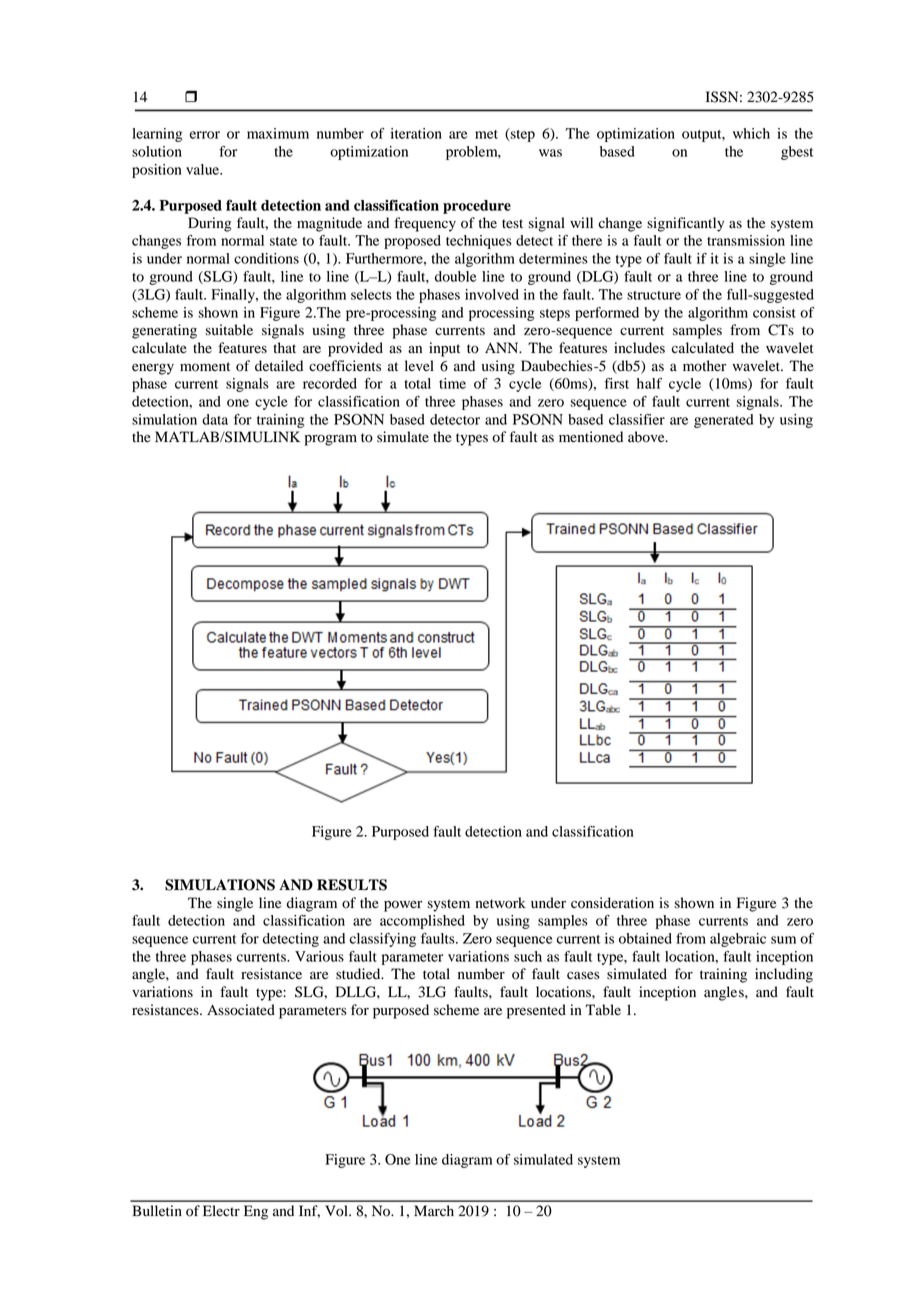 Image resolution: width=924 pixels, height=1308 pixels. Describe the element at coordinates (204, 169) in the screenshot. I see `value` at that location.
